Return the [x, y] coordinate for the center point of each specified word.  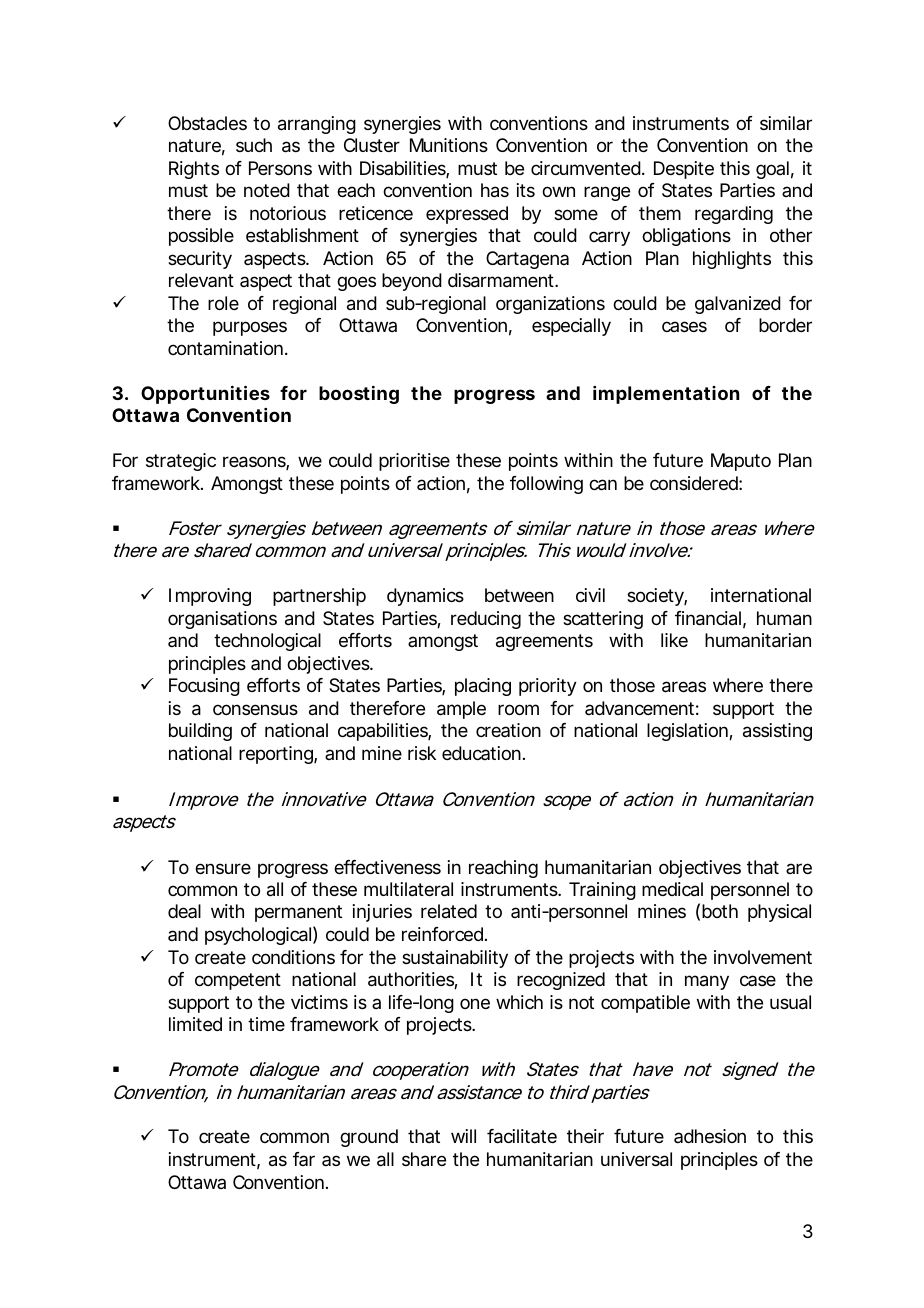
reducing [486, 620]
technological [267, 642]
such [254, 145]
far [304, 1159]
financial [708, 618]
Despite [684, 170]
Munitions [449, 145]
